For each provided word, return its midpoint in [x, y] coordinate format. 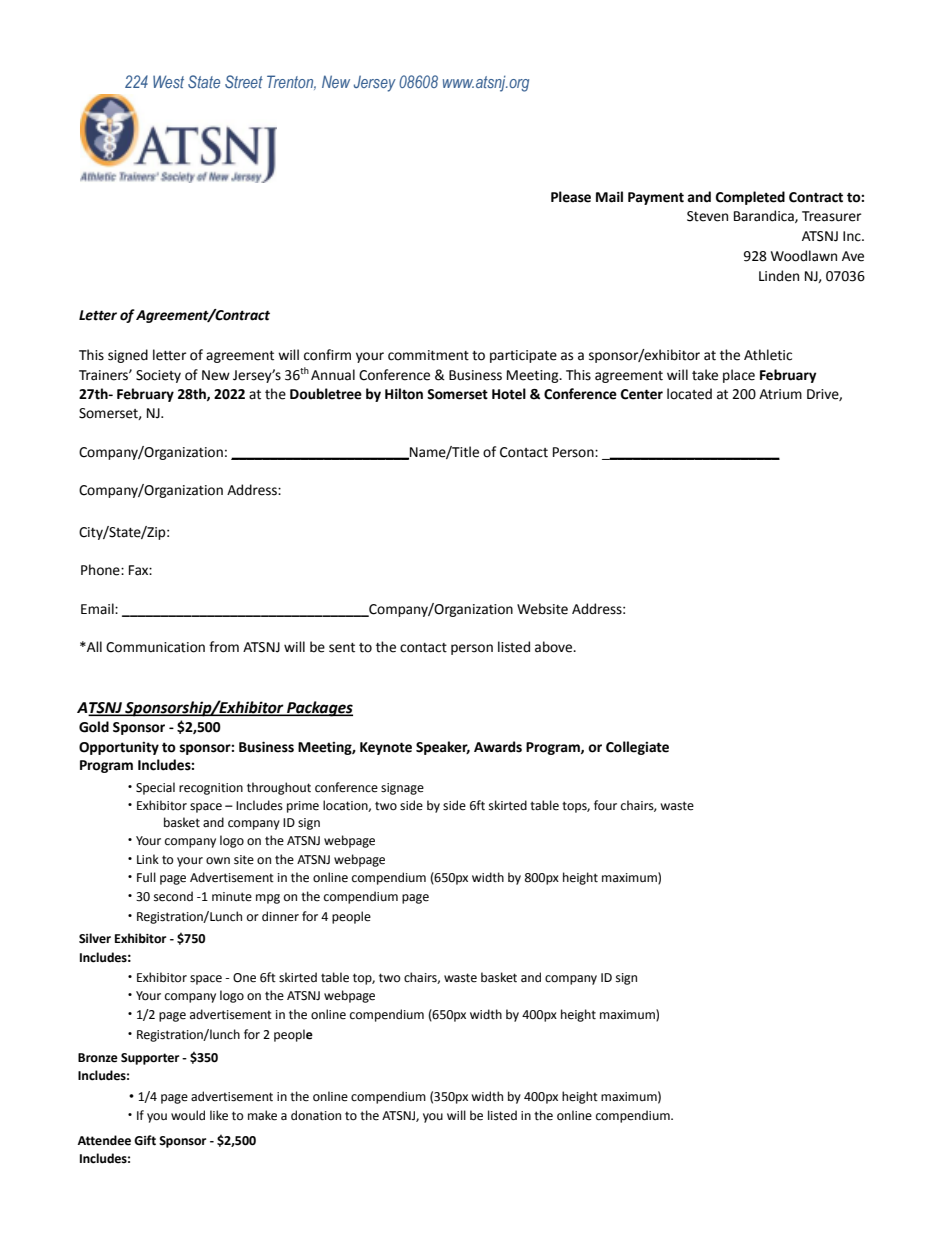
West [168, 81]
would [188, 1115]
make [262, 1115]
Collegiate [637, 748]
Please [571, 197]
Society [158, 376]
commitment [428, 355]
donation [316, 1115]
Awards [498, 747]
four [605, 805]
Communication [155, 647]
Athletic [768, 355]
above [555, 647]
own [218, 861]
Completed [750, 198]
